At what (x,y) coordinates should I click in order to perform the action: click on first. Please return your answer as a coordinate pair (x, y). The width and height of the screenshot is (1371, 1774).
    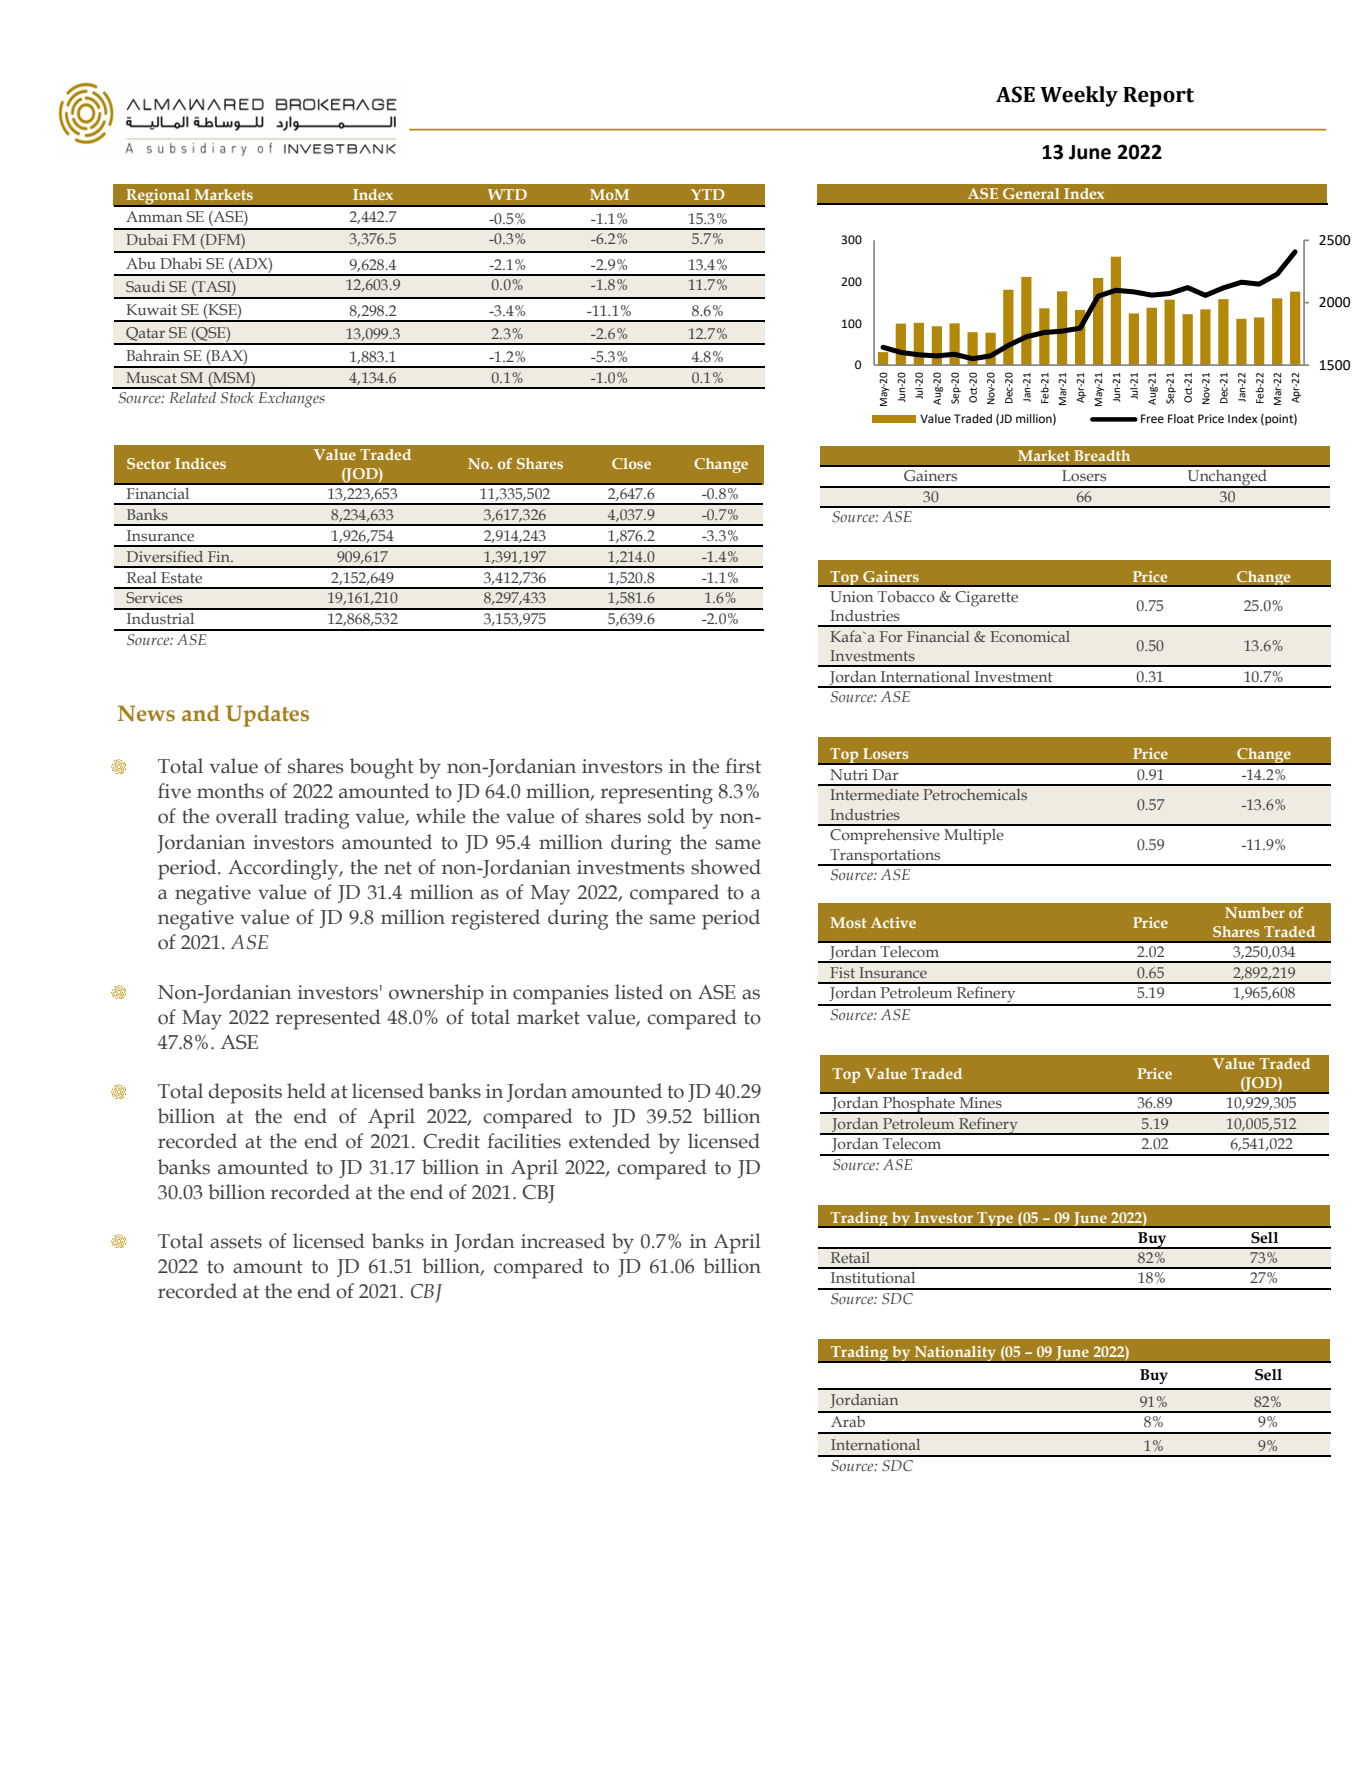
    Looking at the image, I should click on (743, 766).
